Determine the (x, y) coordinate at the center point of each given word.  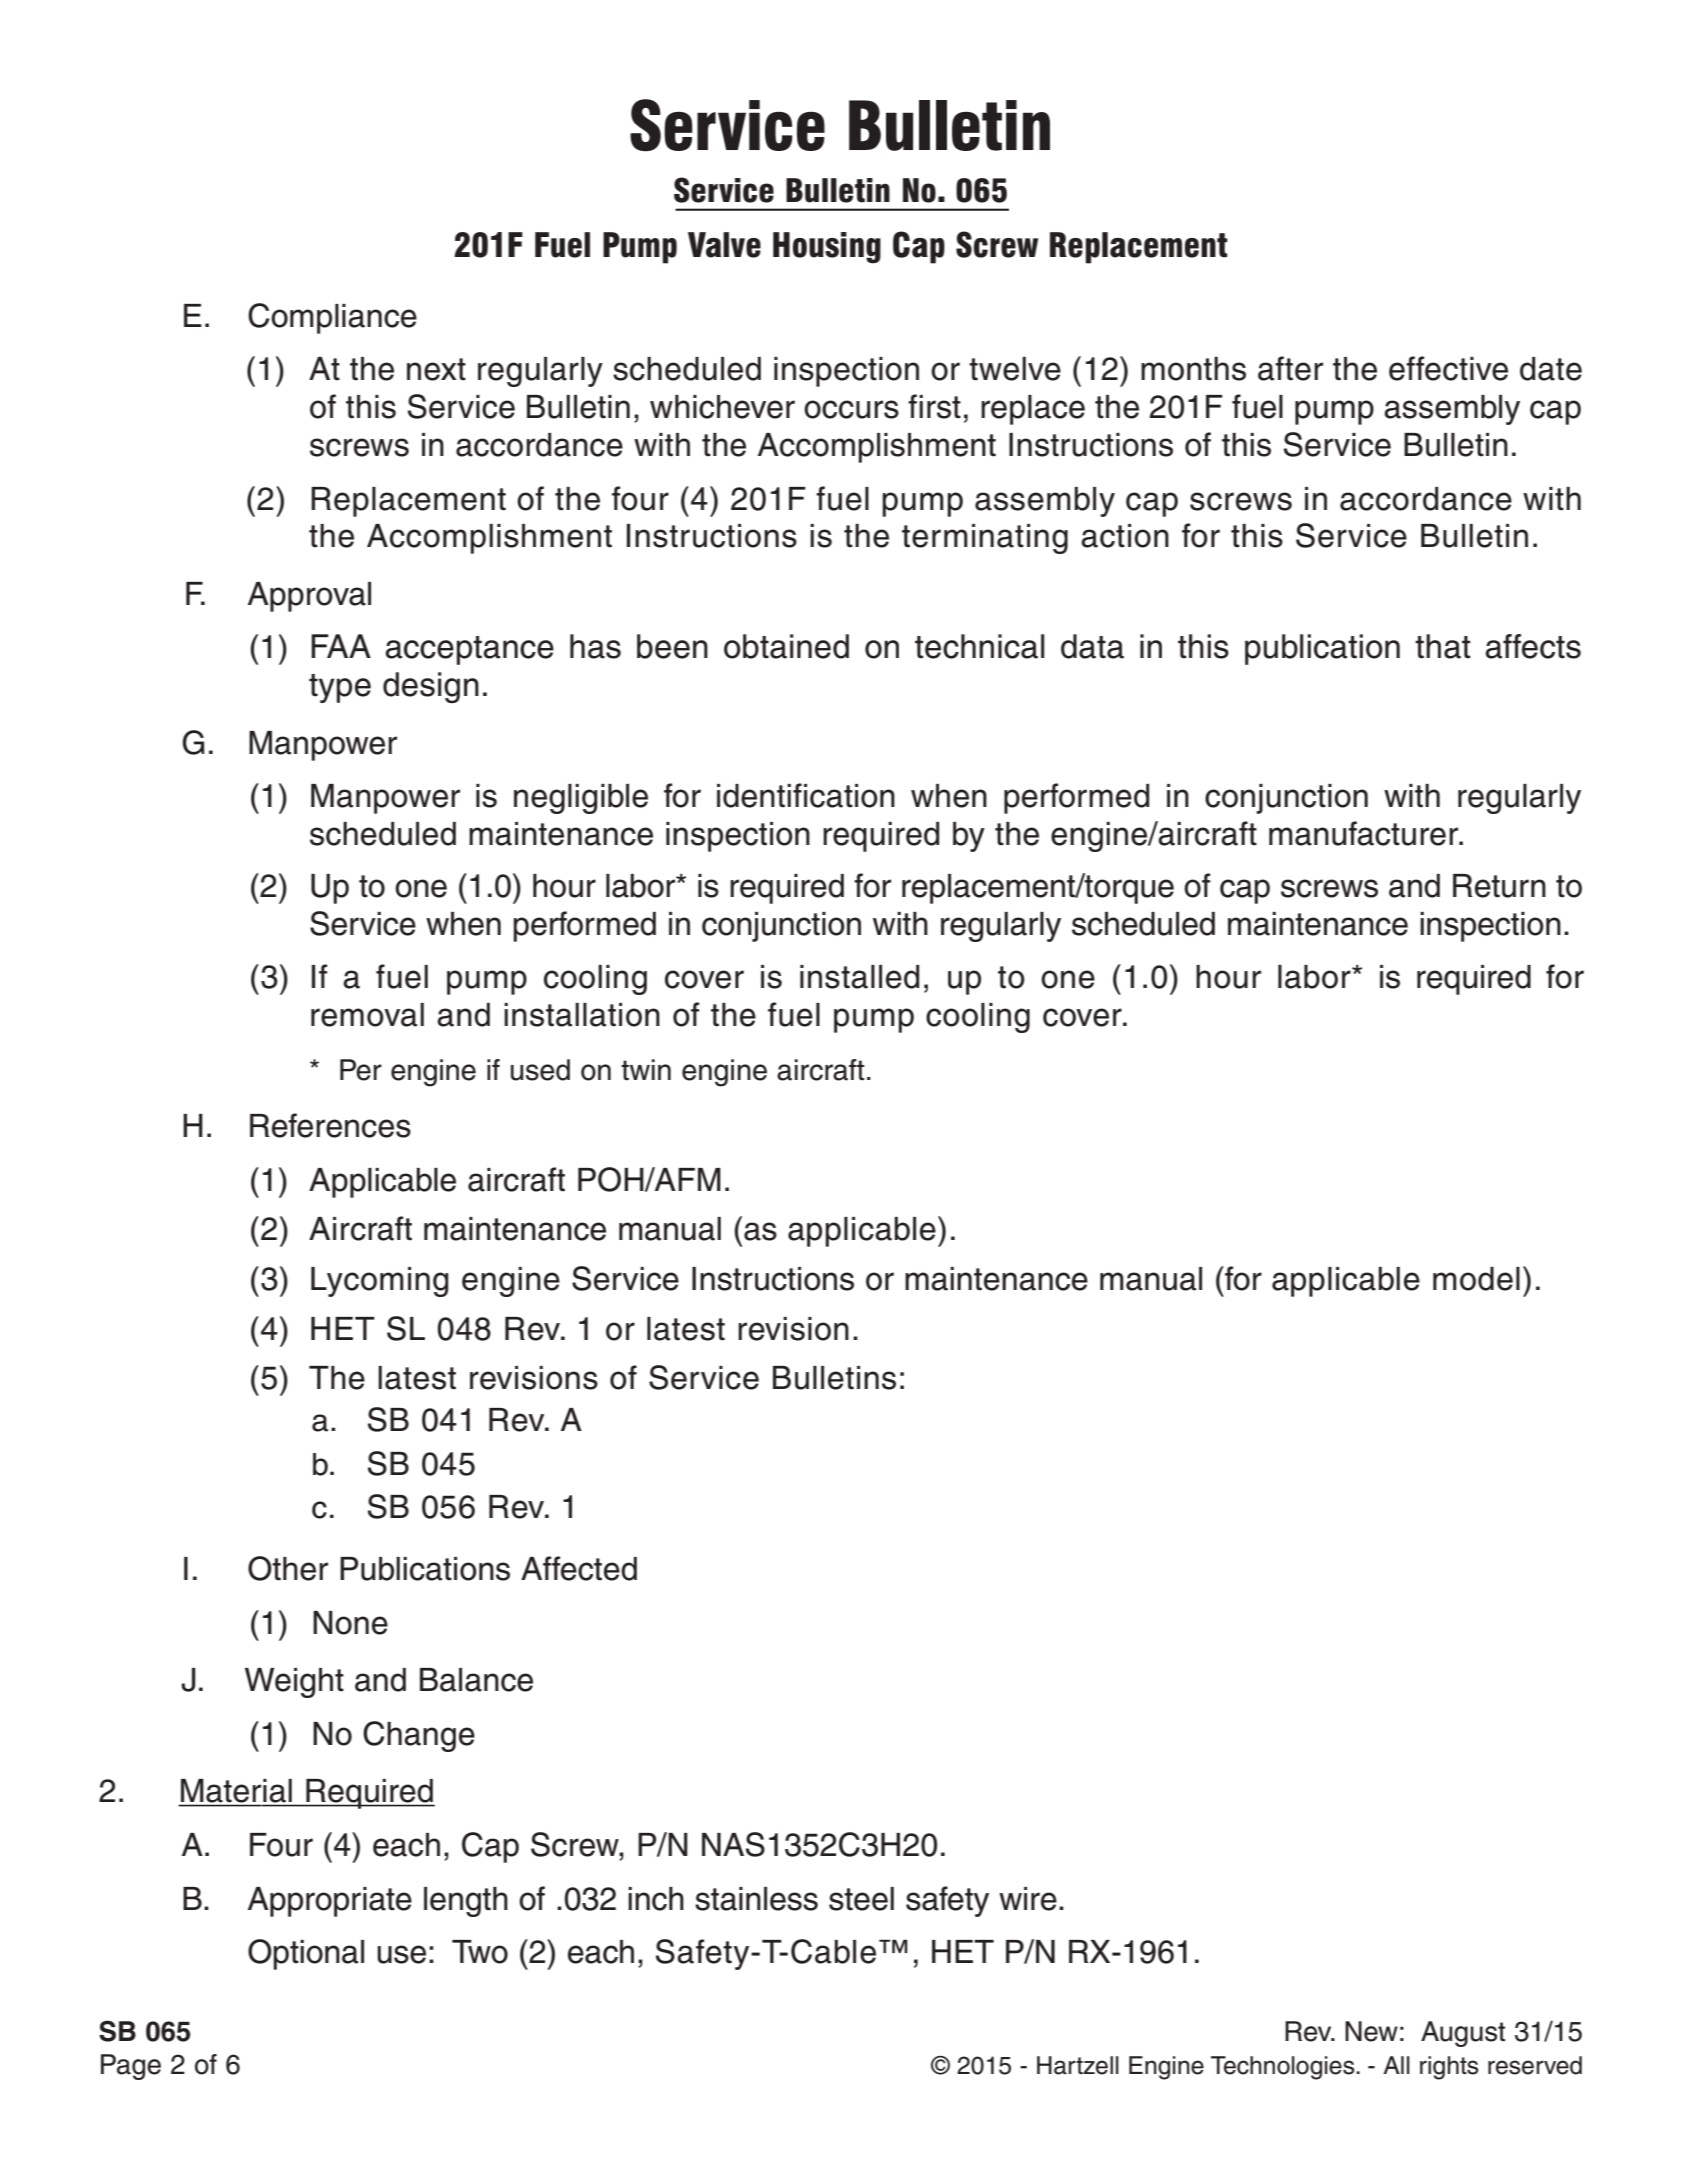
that (1443, 646)
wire (1028, 1899)
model (1476, 1279)
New (1371, 2031)
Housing (827, 248)
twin (646, 1069)
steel (861, 1899)
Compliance (332, 318)
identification (806, 795)
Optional (306, 1954)
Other (288, 1568)
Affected (579, 1568)
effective (1448, 368)
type (340, 688)
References (330, 1125)
